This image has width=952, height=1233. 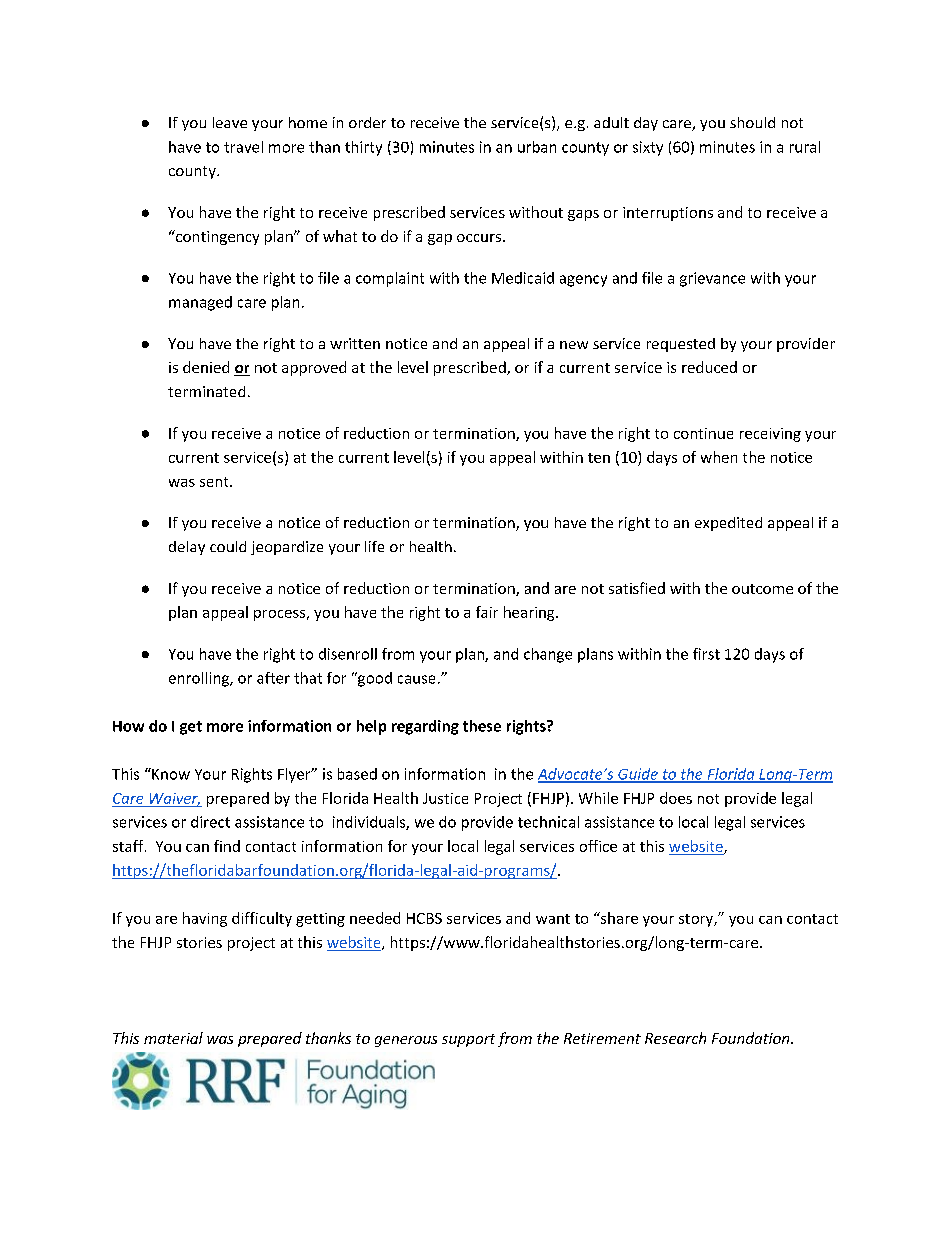 What do you see at coordinates (187, 548) in the image?
I see `delay` at bounding box center [187, 548].
